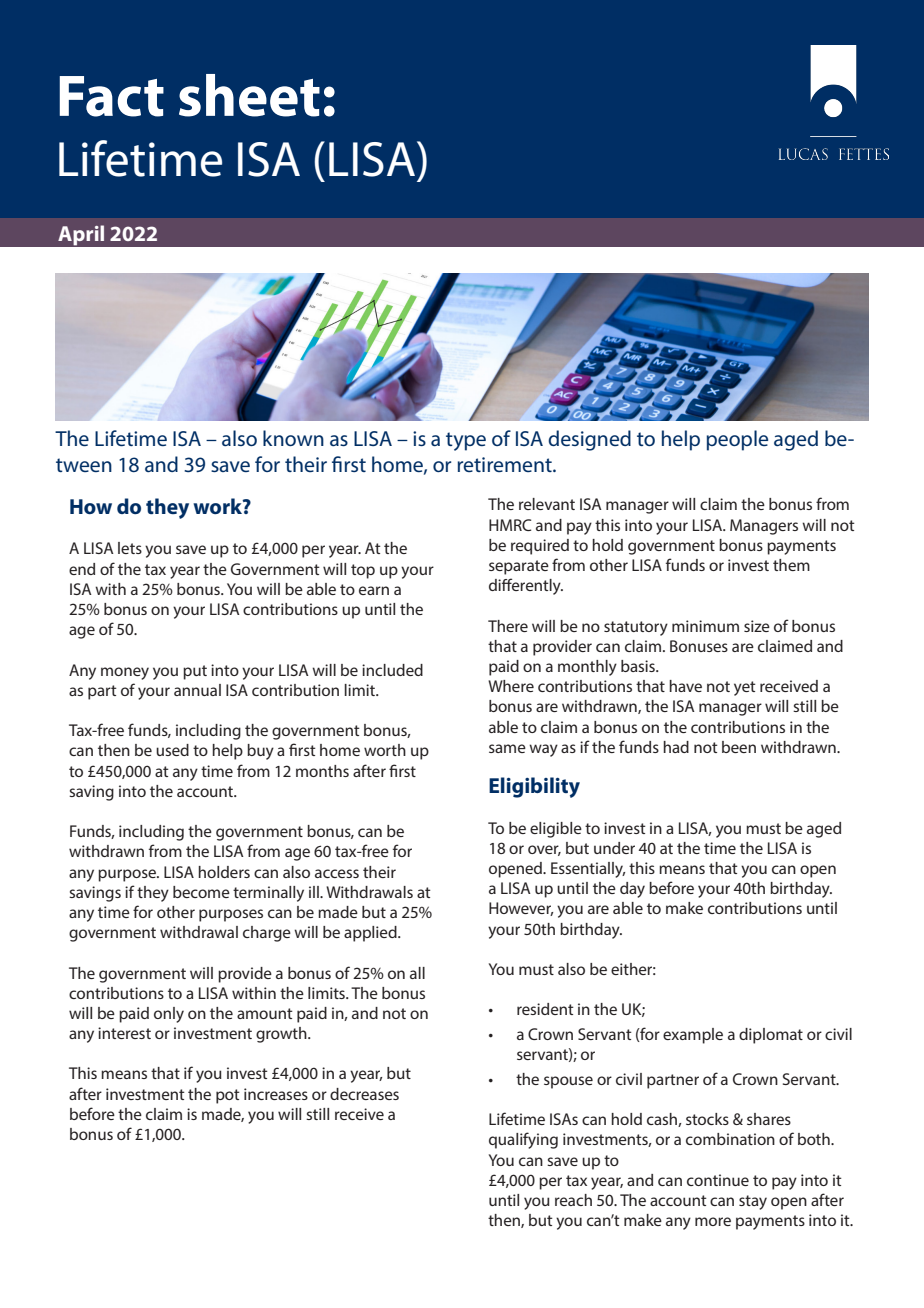 The width and height of the image is (924, 1308). Describe the element at coordinates (195, 672) in the image. I see `put` at that location.
